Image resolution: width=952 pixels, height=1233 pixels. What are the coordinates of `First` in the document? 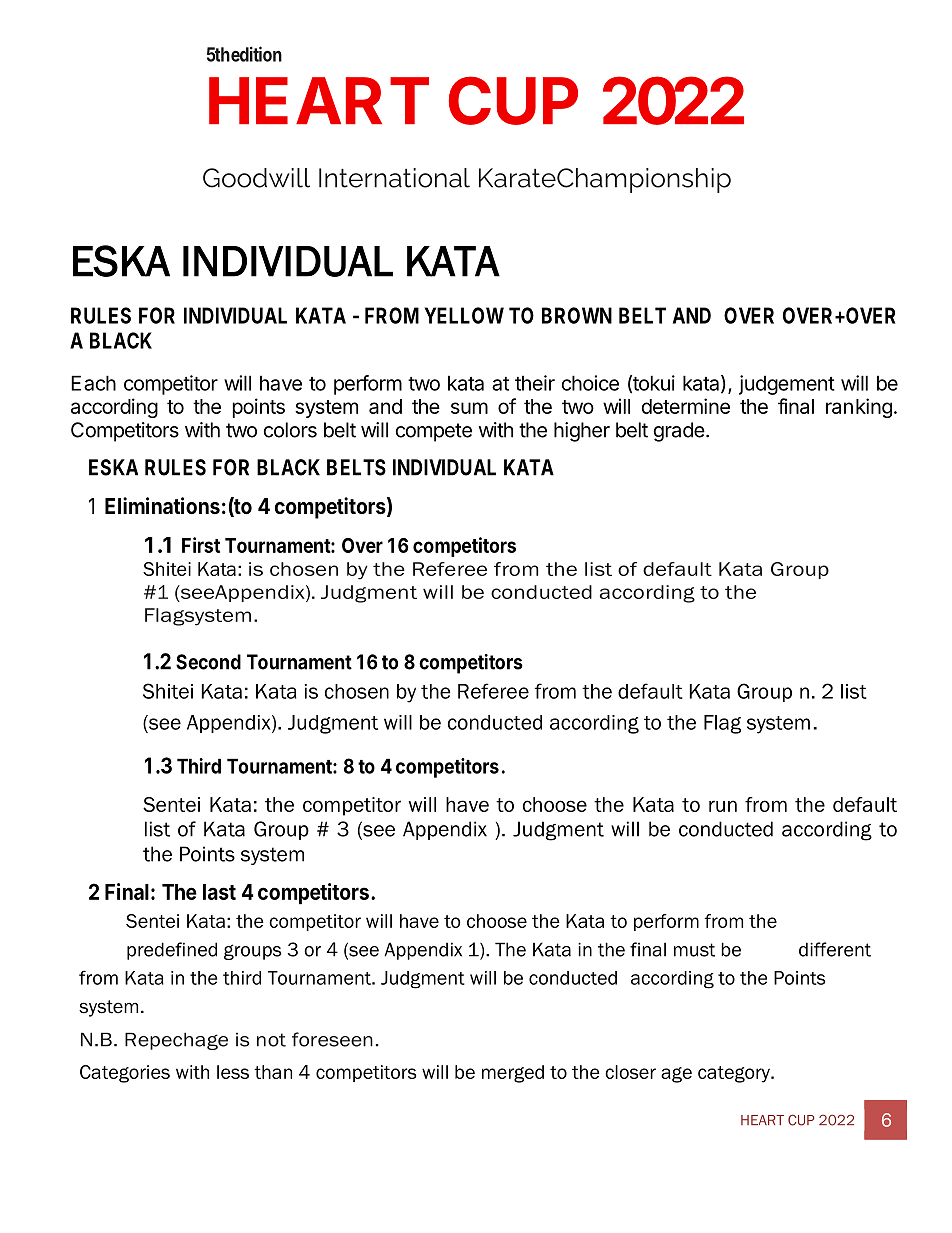 It's located at (201, 545).
